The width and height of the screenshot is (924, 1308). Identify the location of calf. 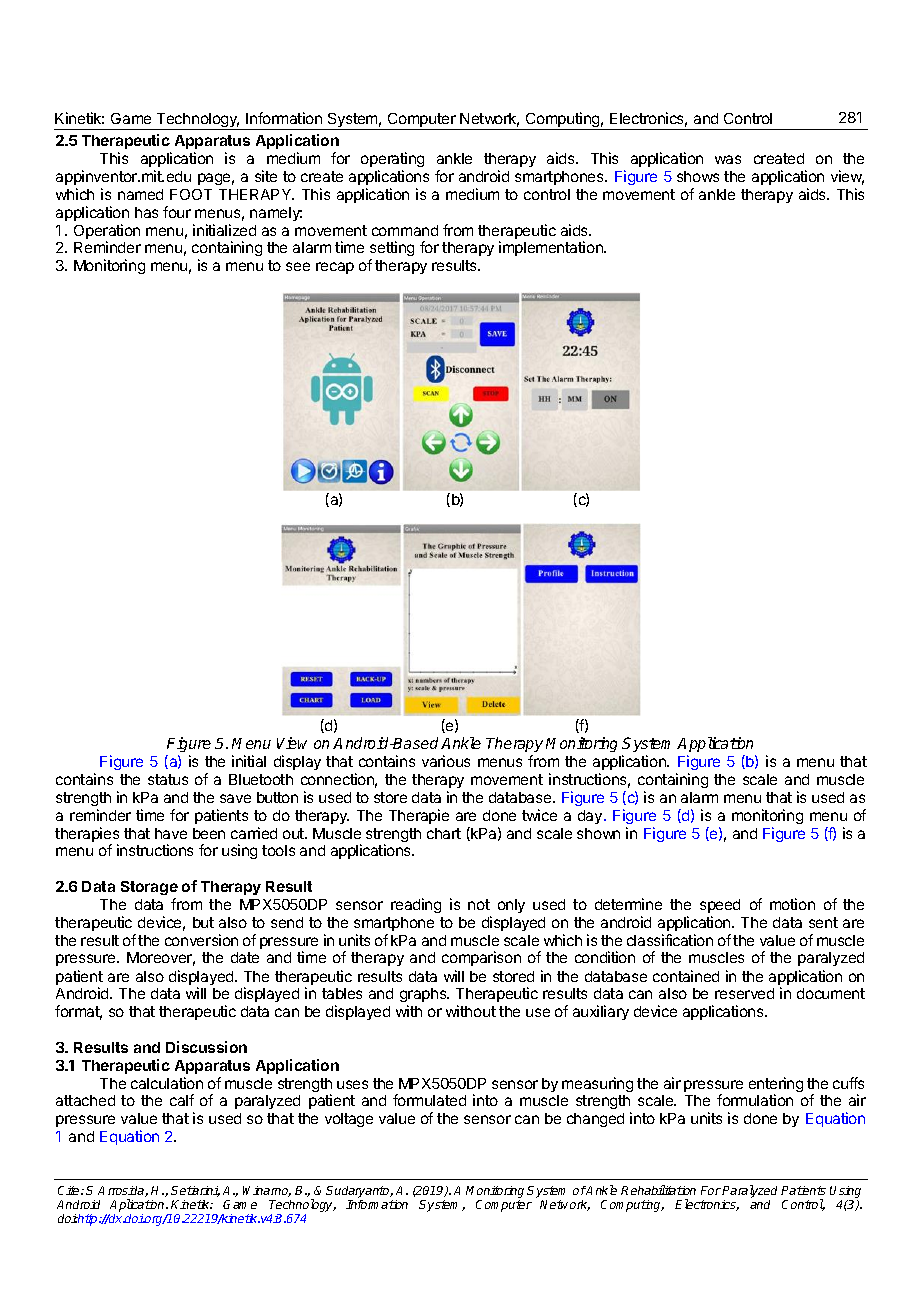
(182, 1100).
